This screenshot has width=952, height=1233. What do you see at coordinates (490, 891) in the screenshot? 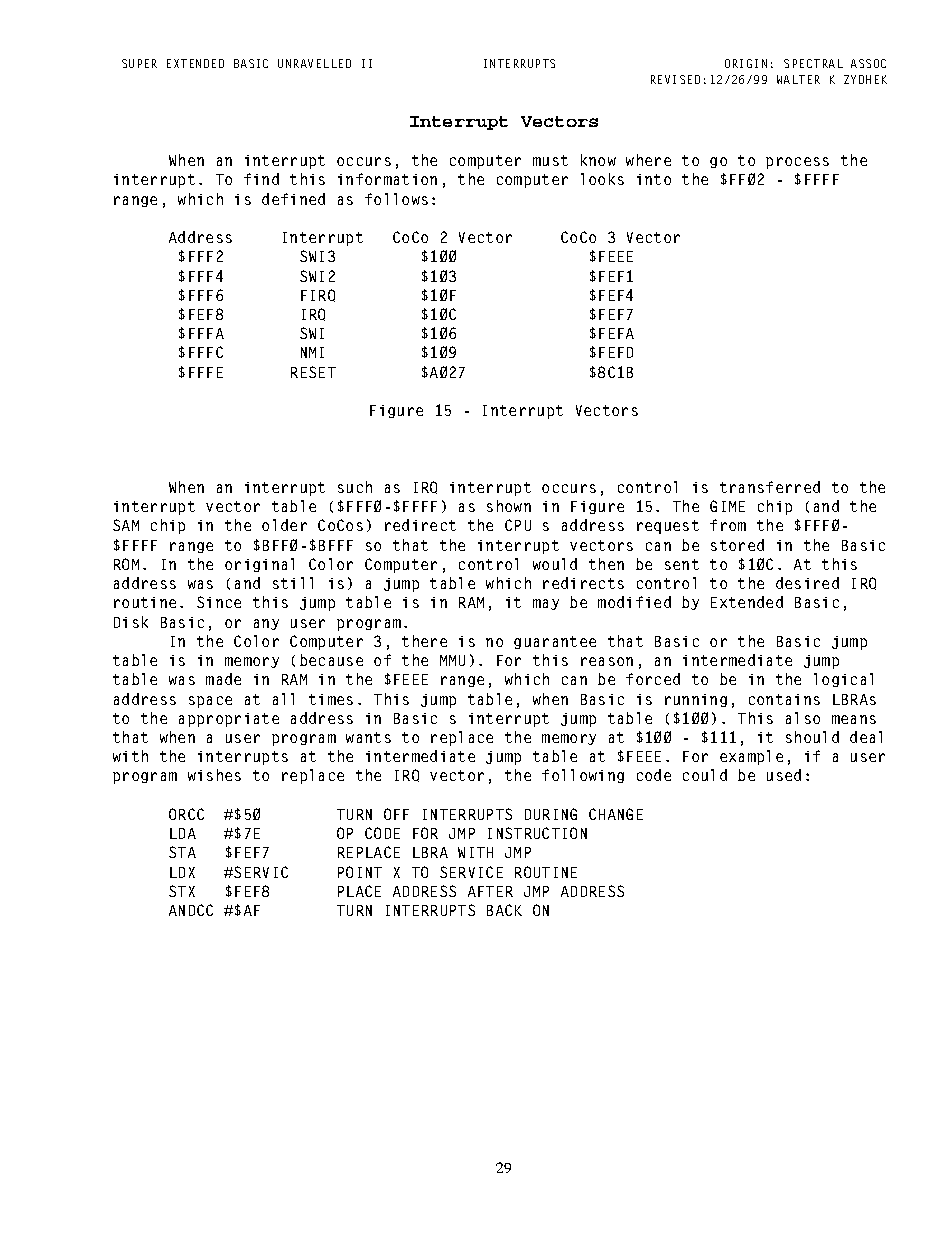
I see `AFTER` at bounding box center [490, 891].
